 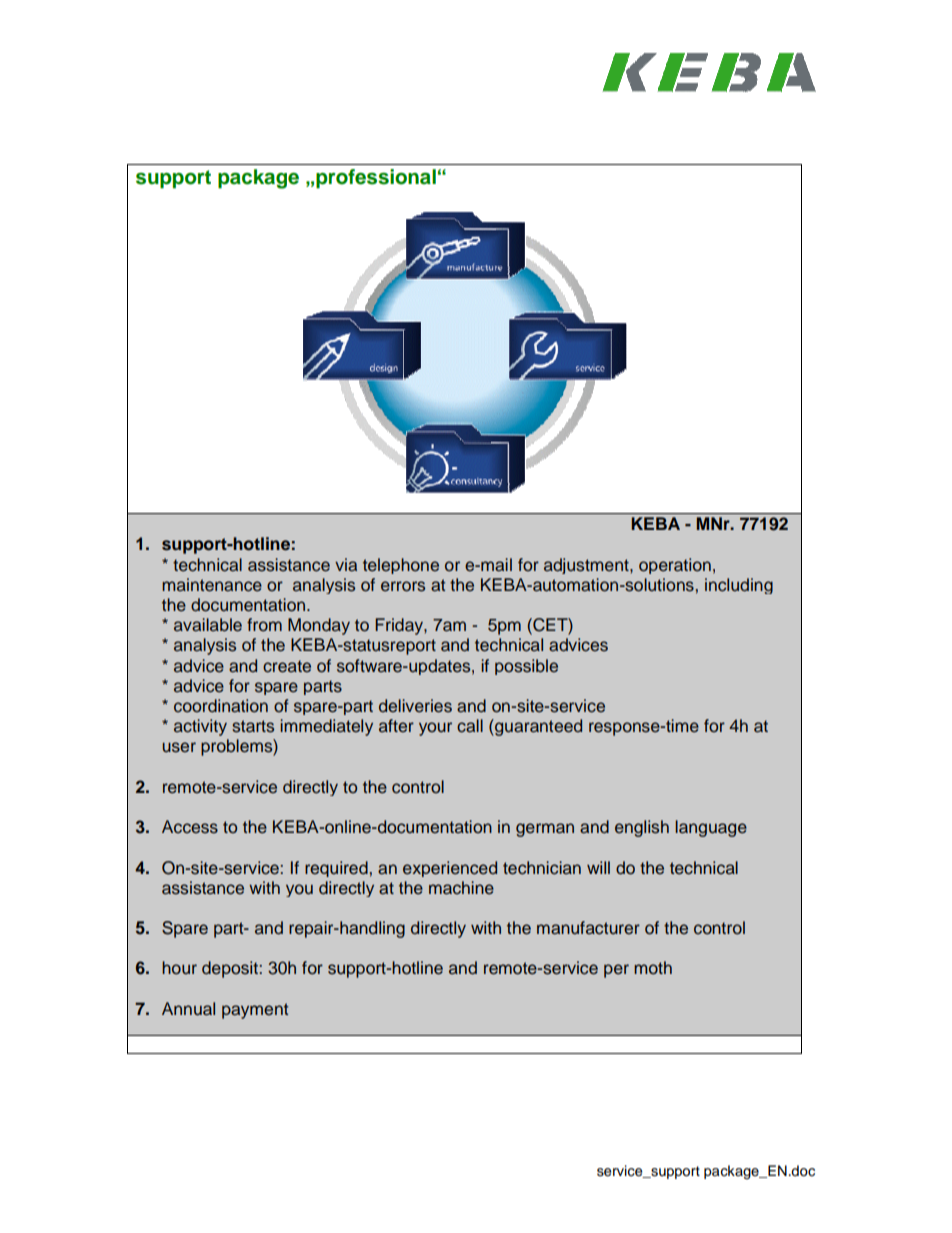 I want to click on possible, so click(x=526, y=667).
